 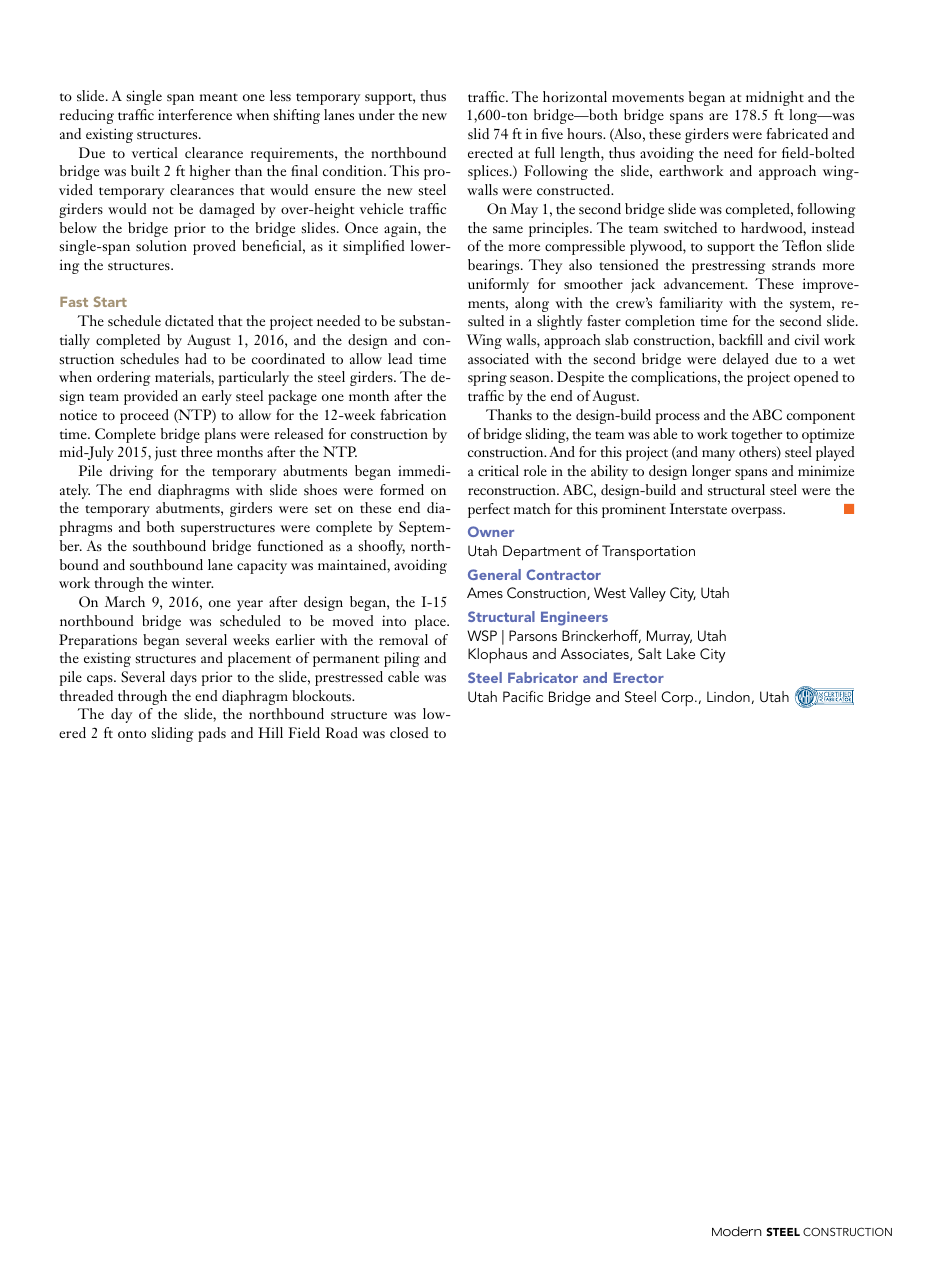 What do you see at coordinates (189, 320) in the page?
I see `dictated` at bounding box center [189, 320].
